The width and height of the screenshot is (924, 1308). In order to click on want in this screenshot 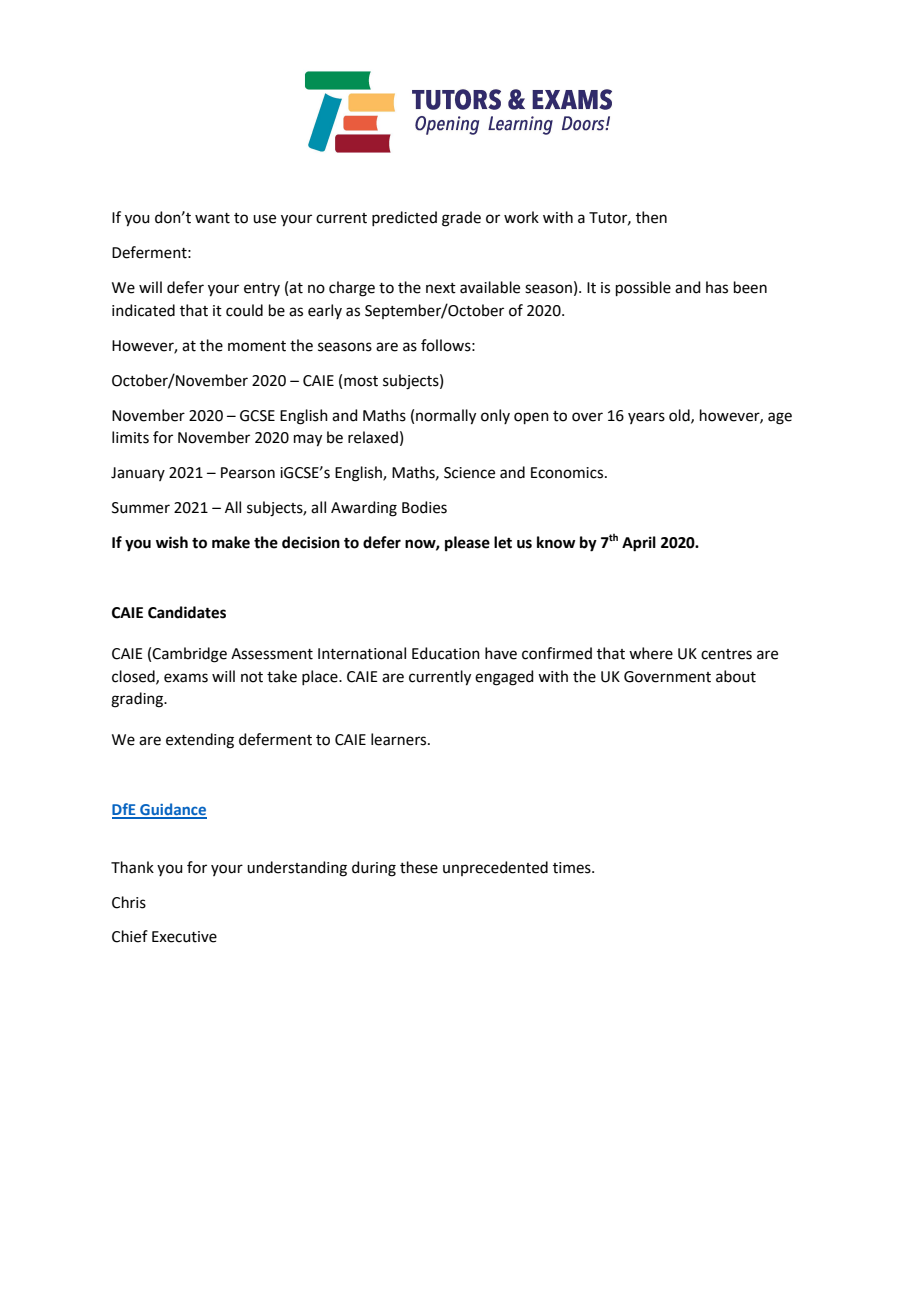, I will do `click(212, 218)`.
